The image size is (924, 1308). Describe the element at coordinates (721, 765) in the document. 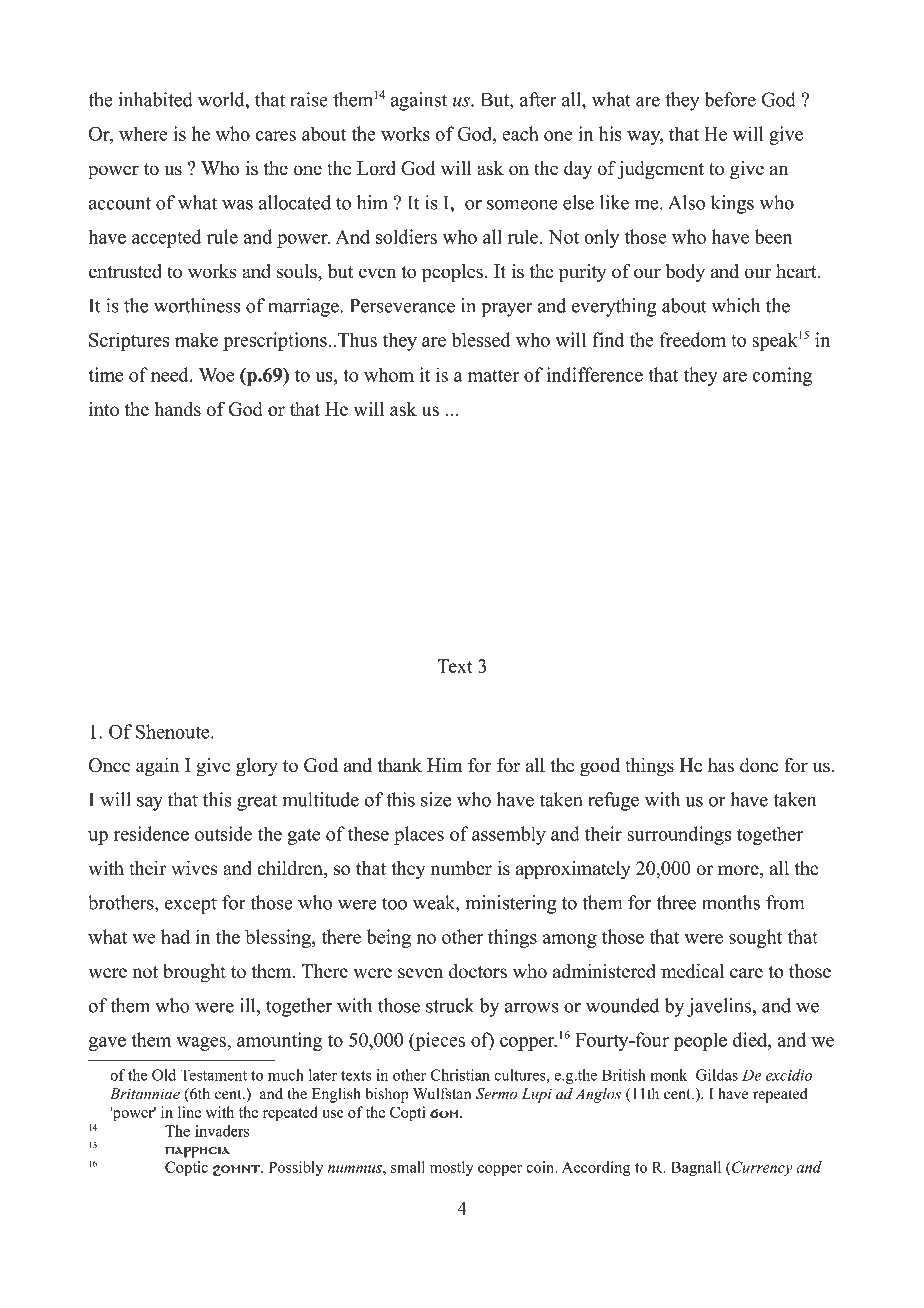

I see `has` at that location.
